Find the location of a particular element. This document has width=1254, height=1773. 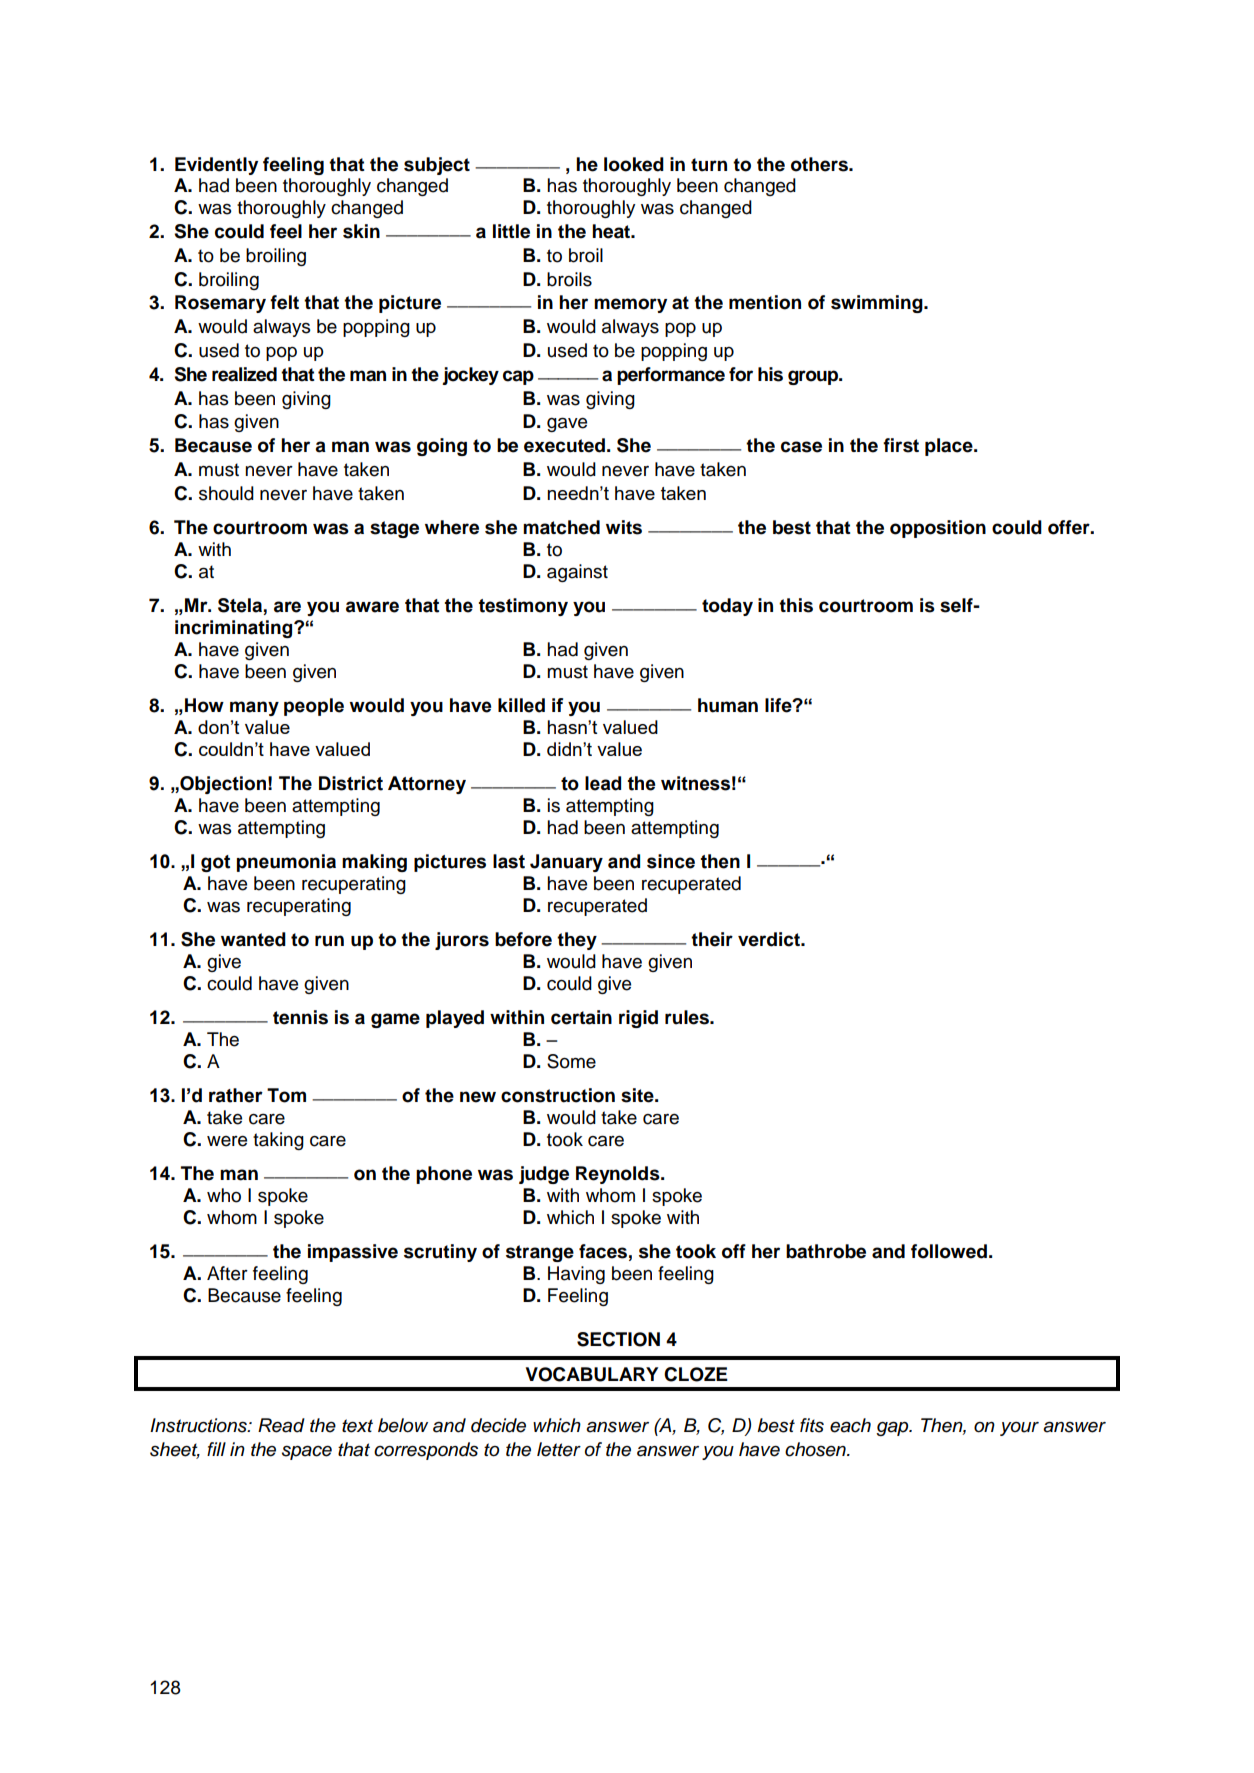

VOCABULARY is located at coordinates (592, 1374).
